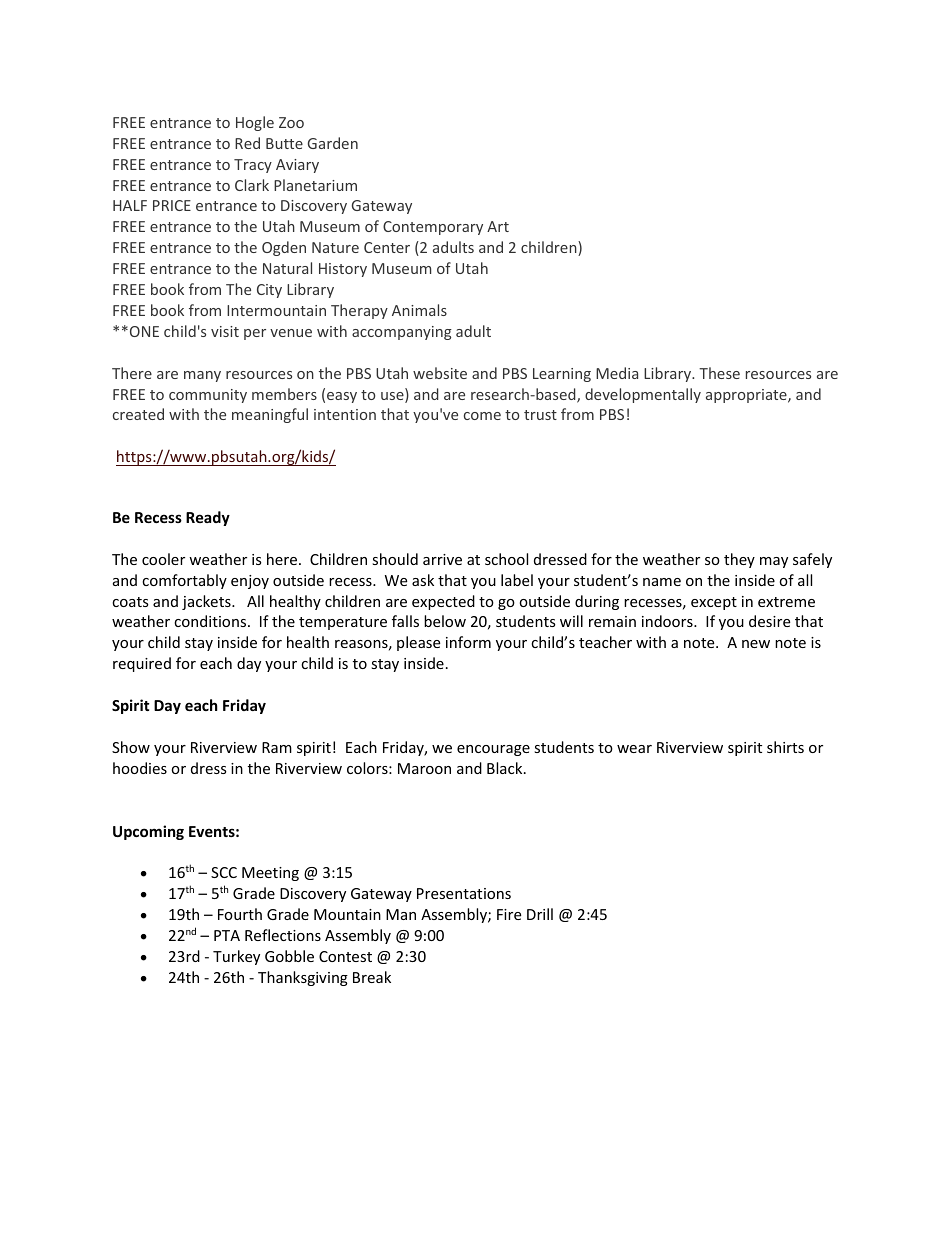  Describe the element at coordinates (442, 559) in the image. I see `arrive` at that location.
